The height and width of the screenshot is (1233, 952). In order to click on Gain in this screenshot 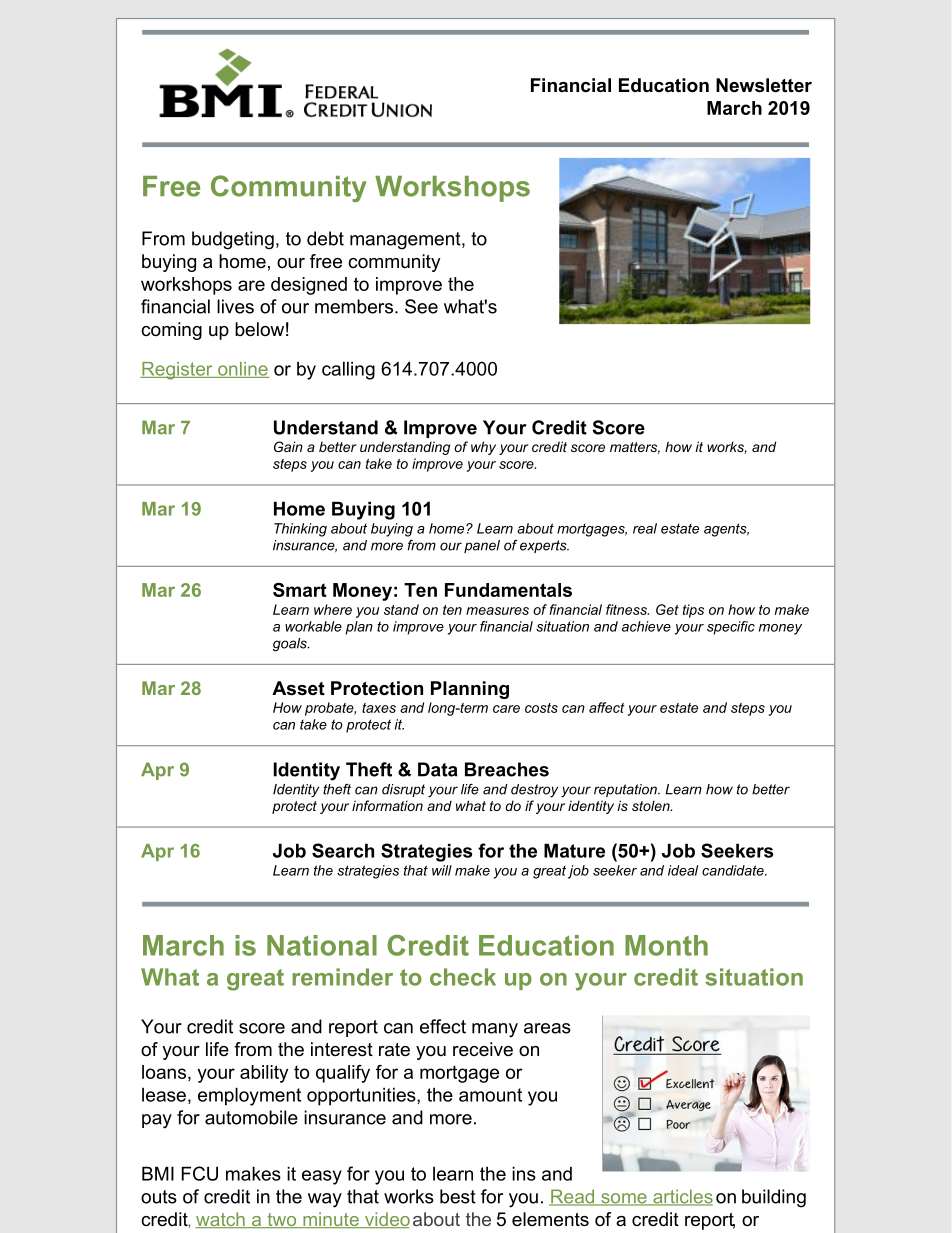, I will do `click(288, 446)`.
